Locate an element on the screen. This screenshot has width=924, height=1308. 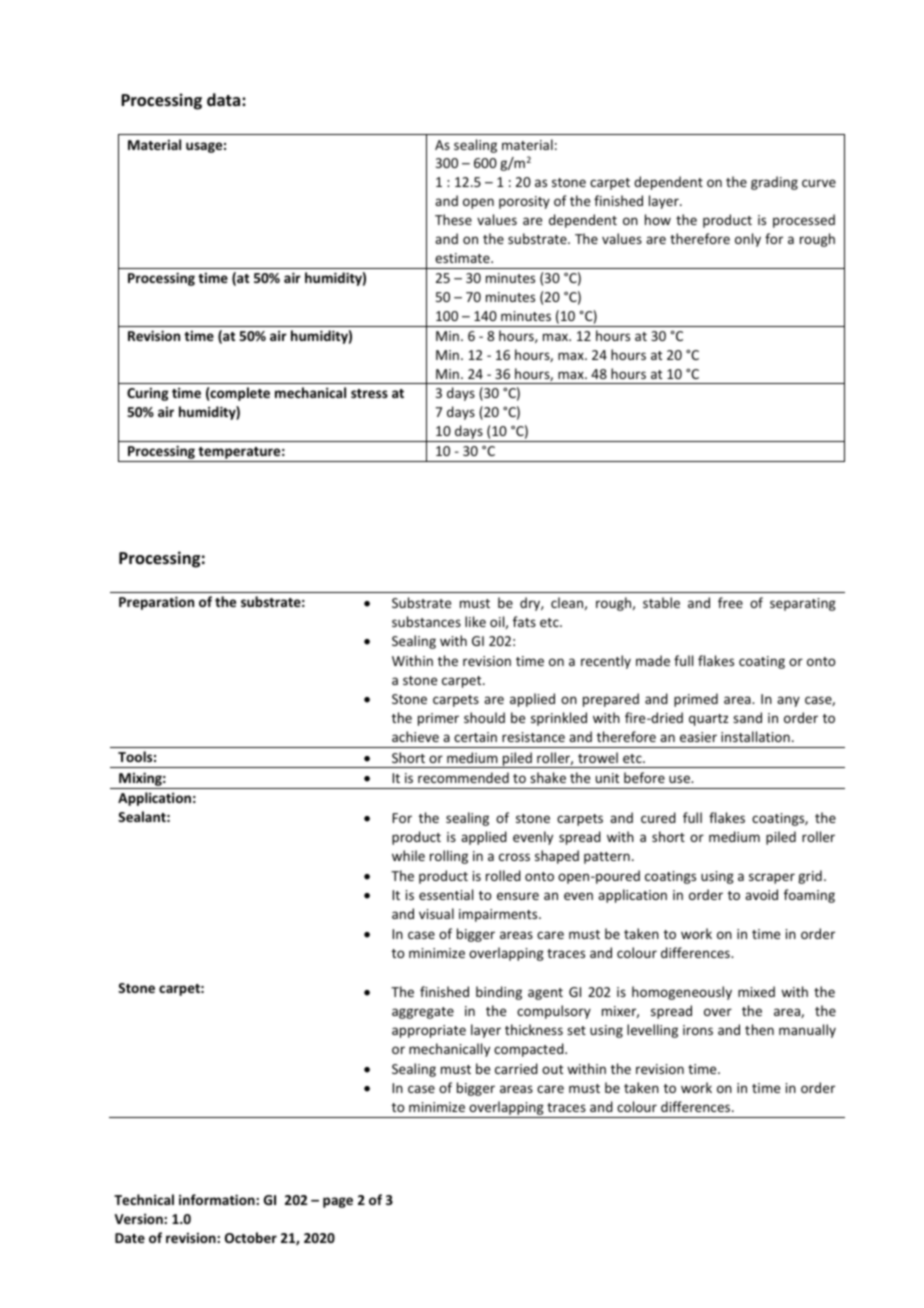
porosity is located at coordinates (524, 202).
